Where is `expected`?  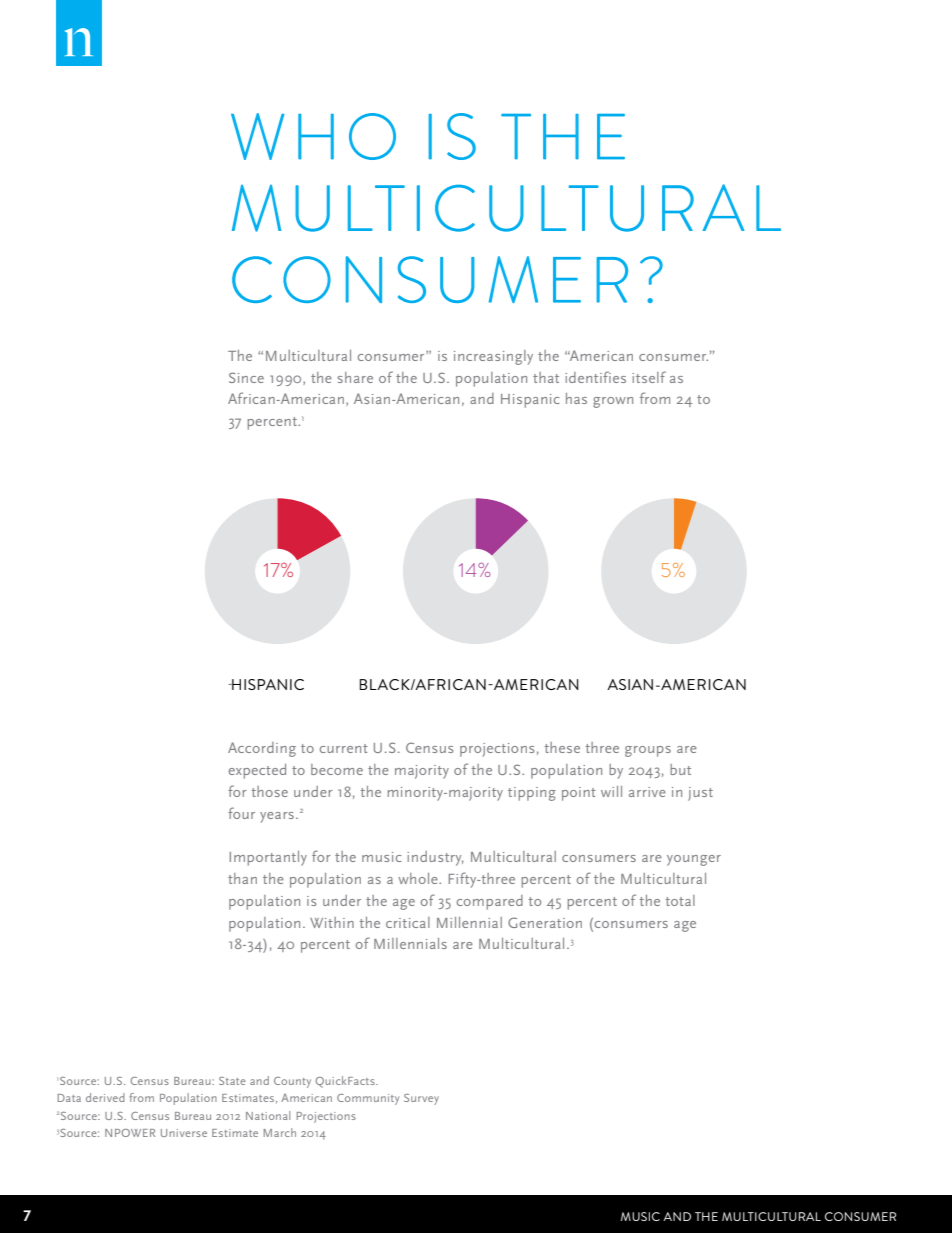
expected is located at coordinates (257, 771).
